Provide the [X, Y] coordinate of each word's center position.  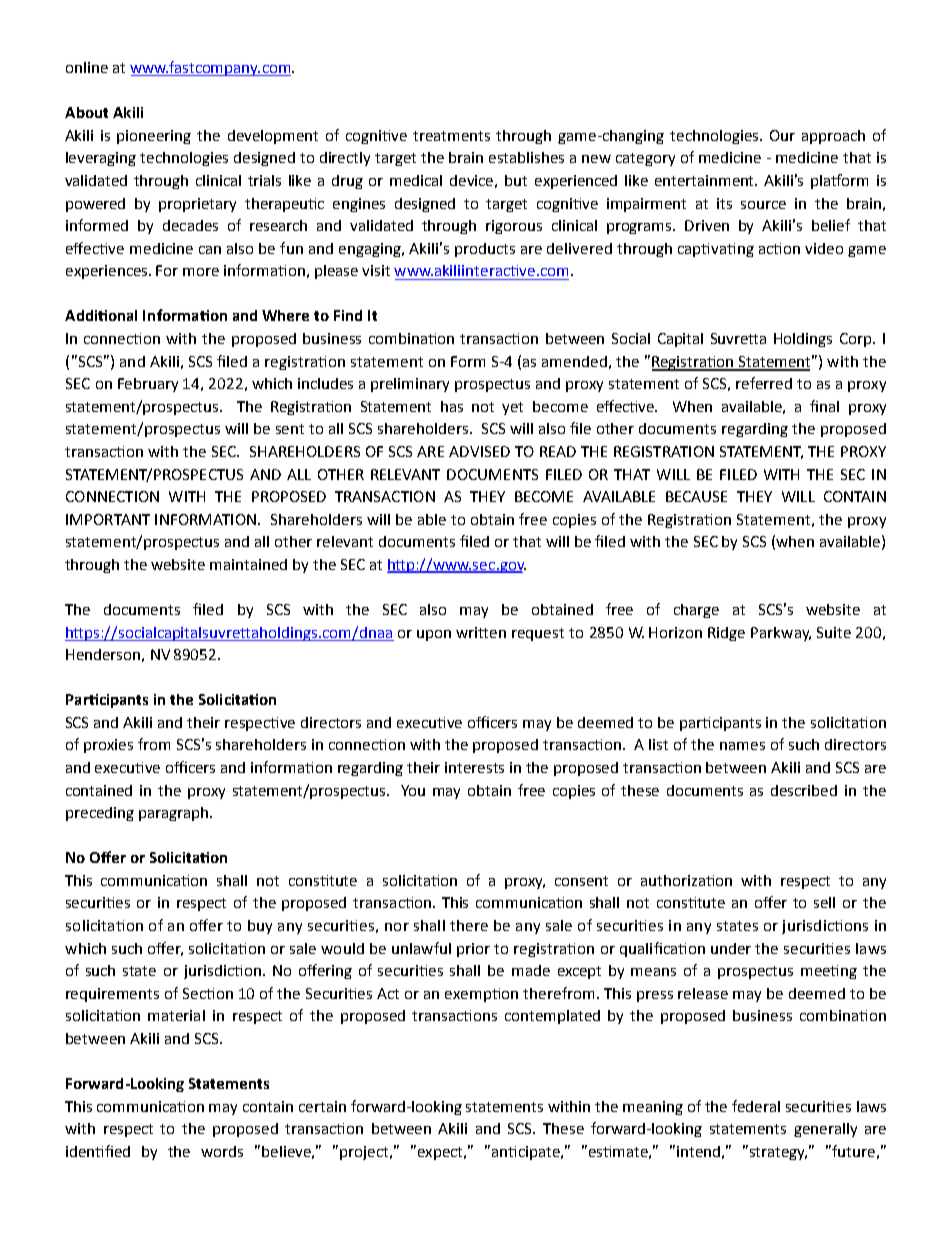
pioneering [154, 137]
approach [833, 137]
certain [322, 1106]
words [222, 1151]
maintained [248, 564]
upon [434, 635]
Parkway [781, 634]
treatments [451, 136]
